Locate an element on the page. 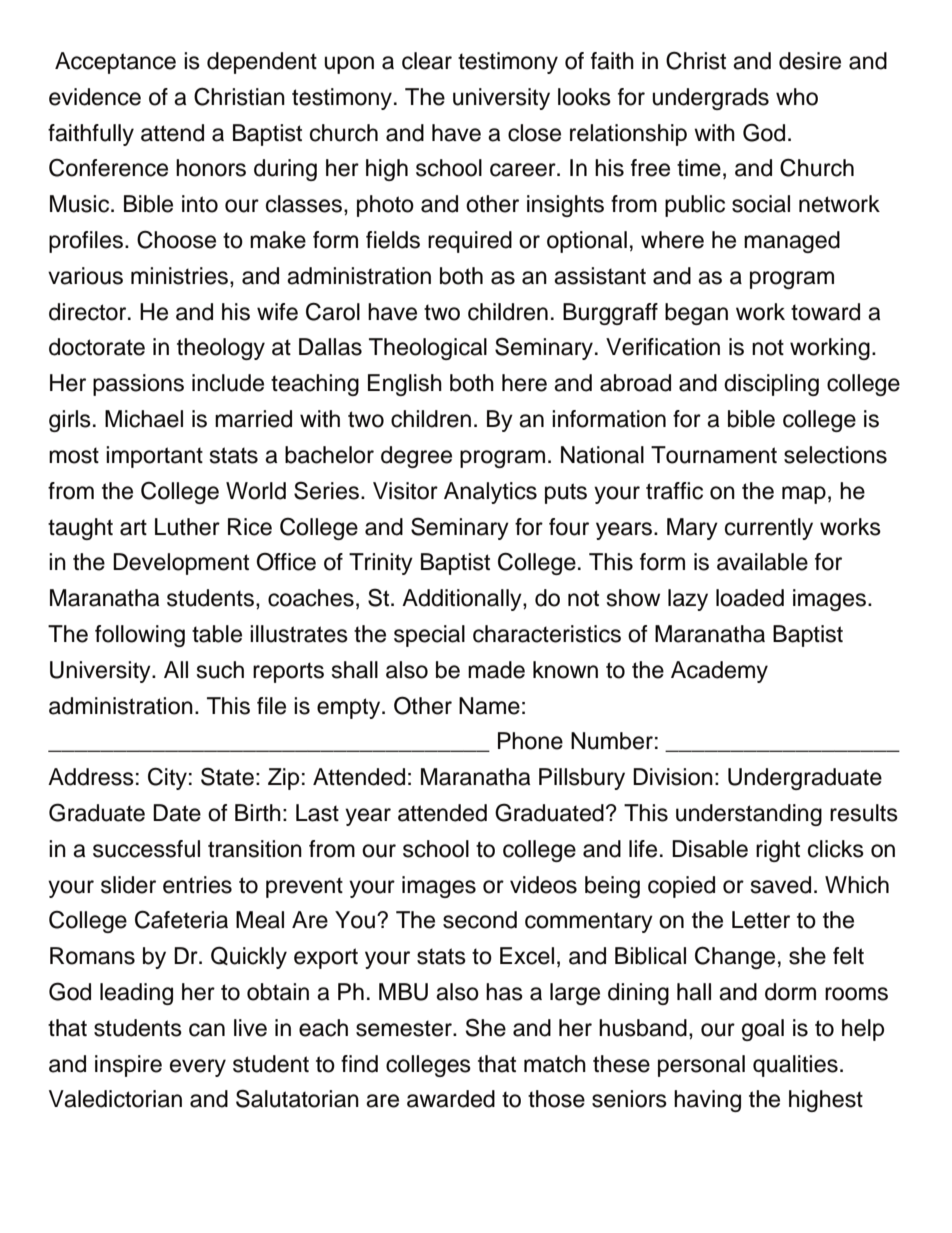  degree is located at coordinates (416, 457).
